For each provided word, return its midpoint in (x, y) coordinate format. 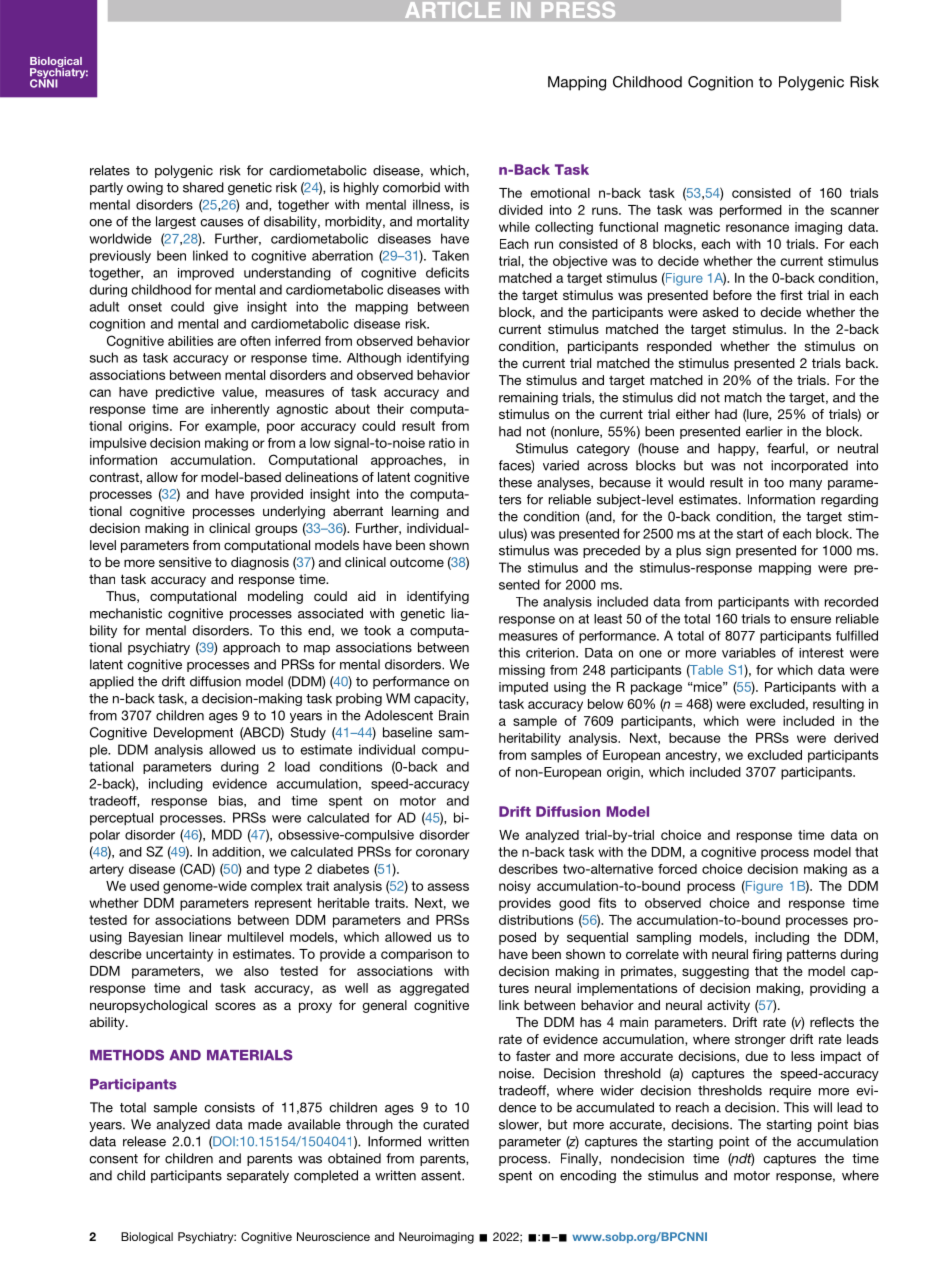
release (144, 1141)
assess (448, 887)
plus (688, 551)
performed (751, 211)
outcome (417, 562)
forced (677, 869)
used (144, 886)
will (822, 1107)
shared (203, 187)
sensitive (185, 562)
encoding (588, 1176)
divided (521, 210)
